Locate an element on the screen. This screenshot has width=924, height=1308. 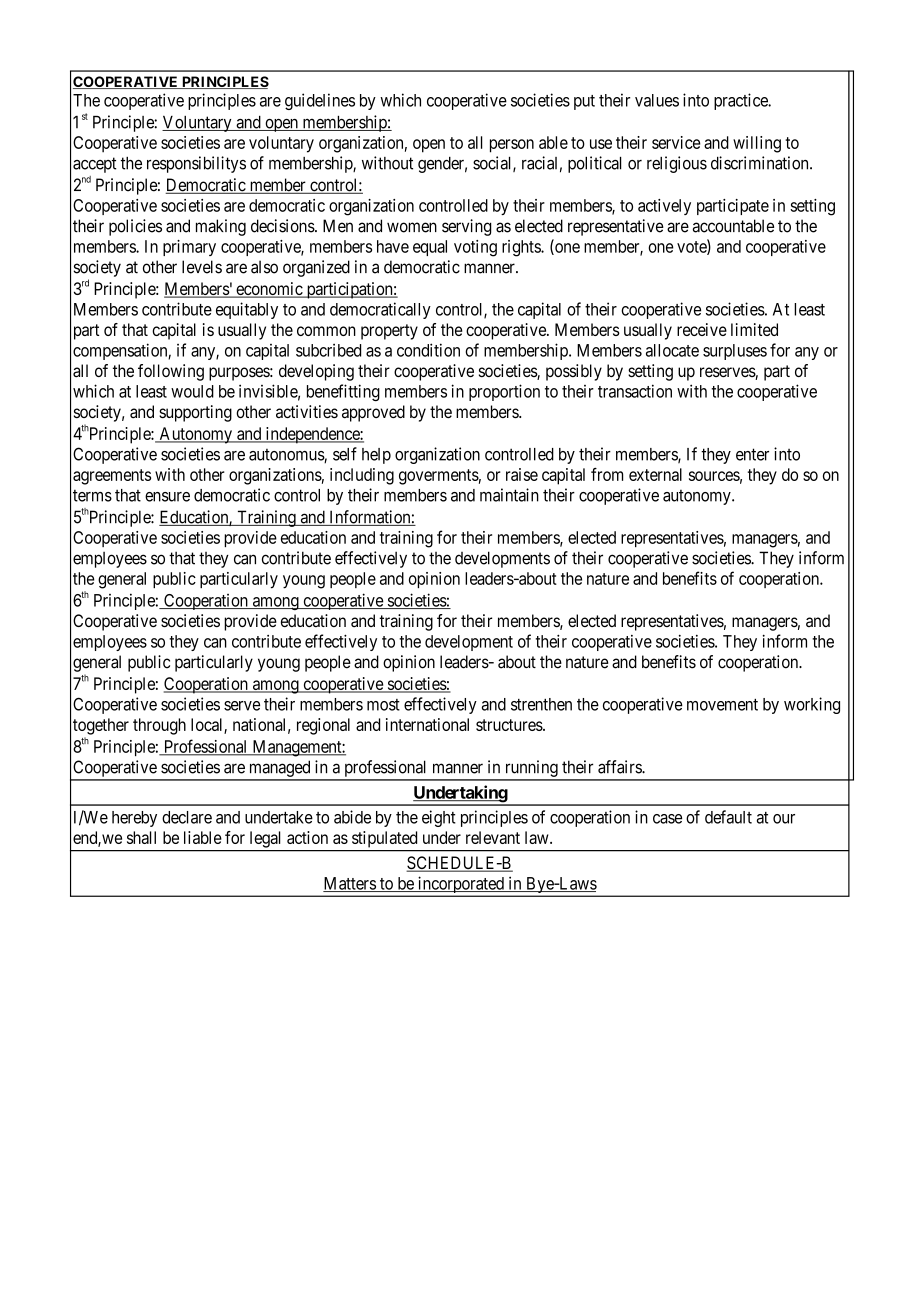
practice is located at coordinates (742, 101).
